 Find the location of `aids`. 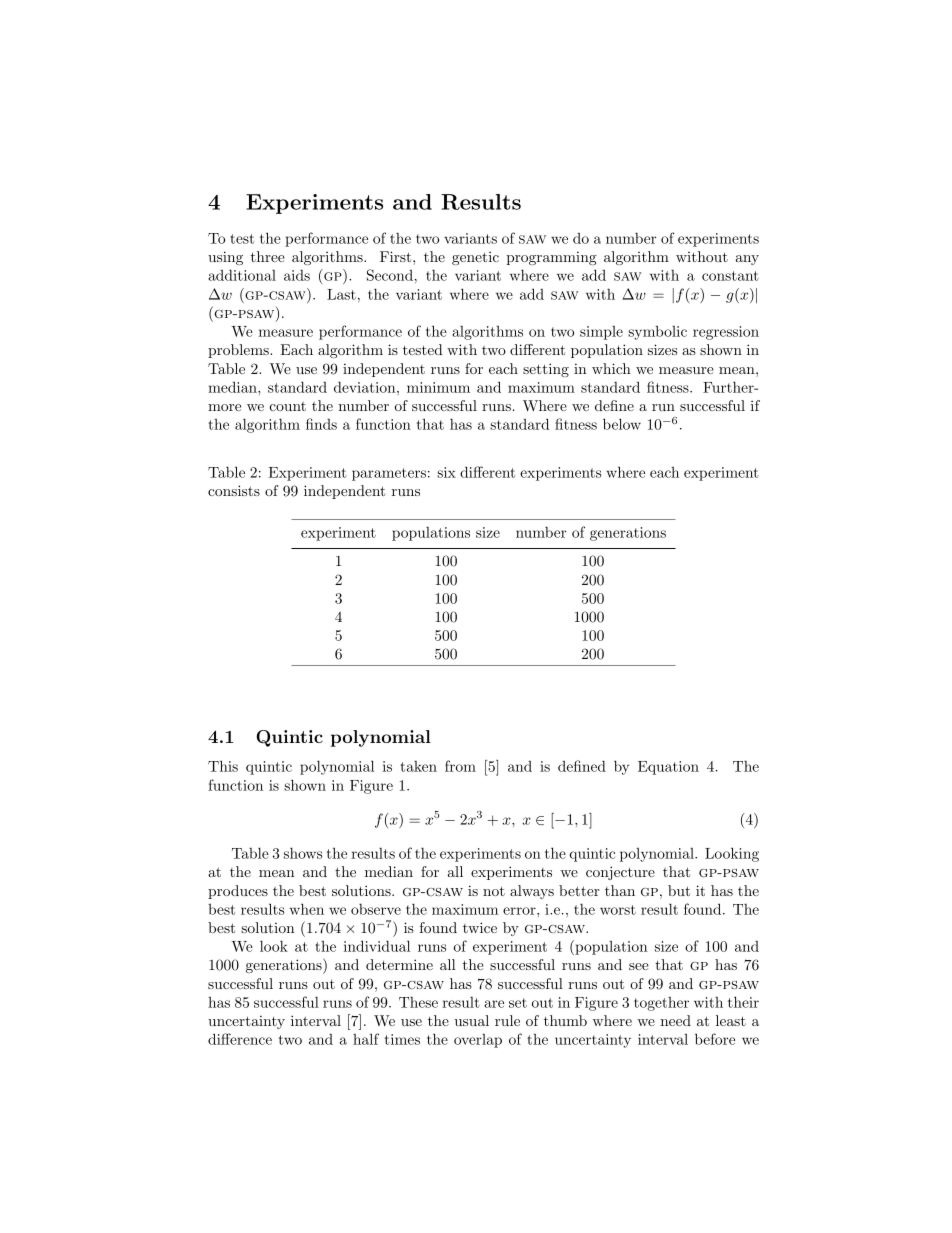

aids is located at coordinates (297, 275).
